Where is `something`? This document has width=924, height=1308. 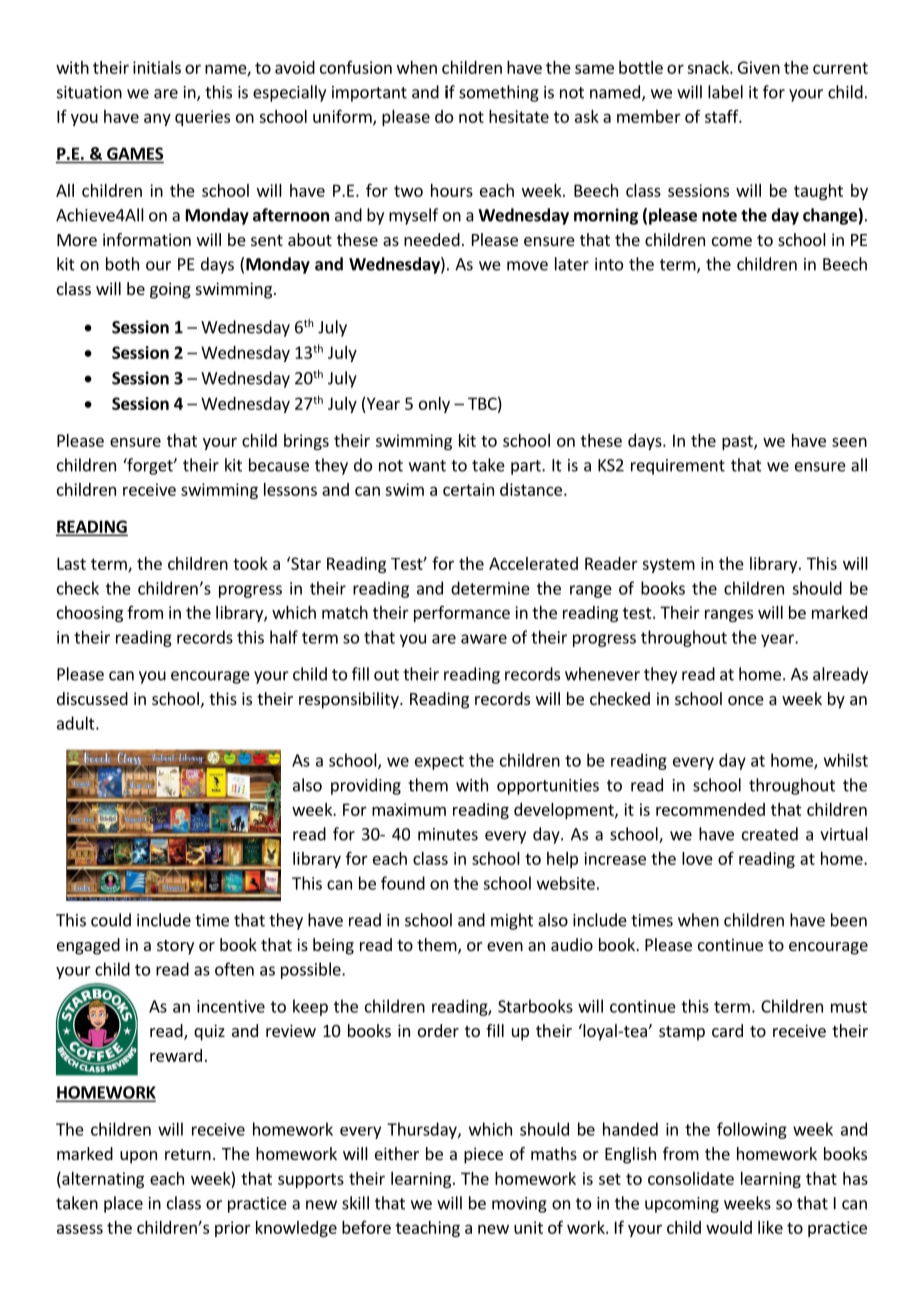 something is located at coordinates (499, 93).
